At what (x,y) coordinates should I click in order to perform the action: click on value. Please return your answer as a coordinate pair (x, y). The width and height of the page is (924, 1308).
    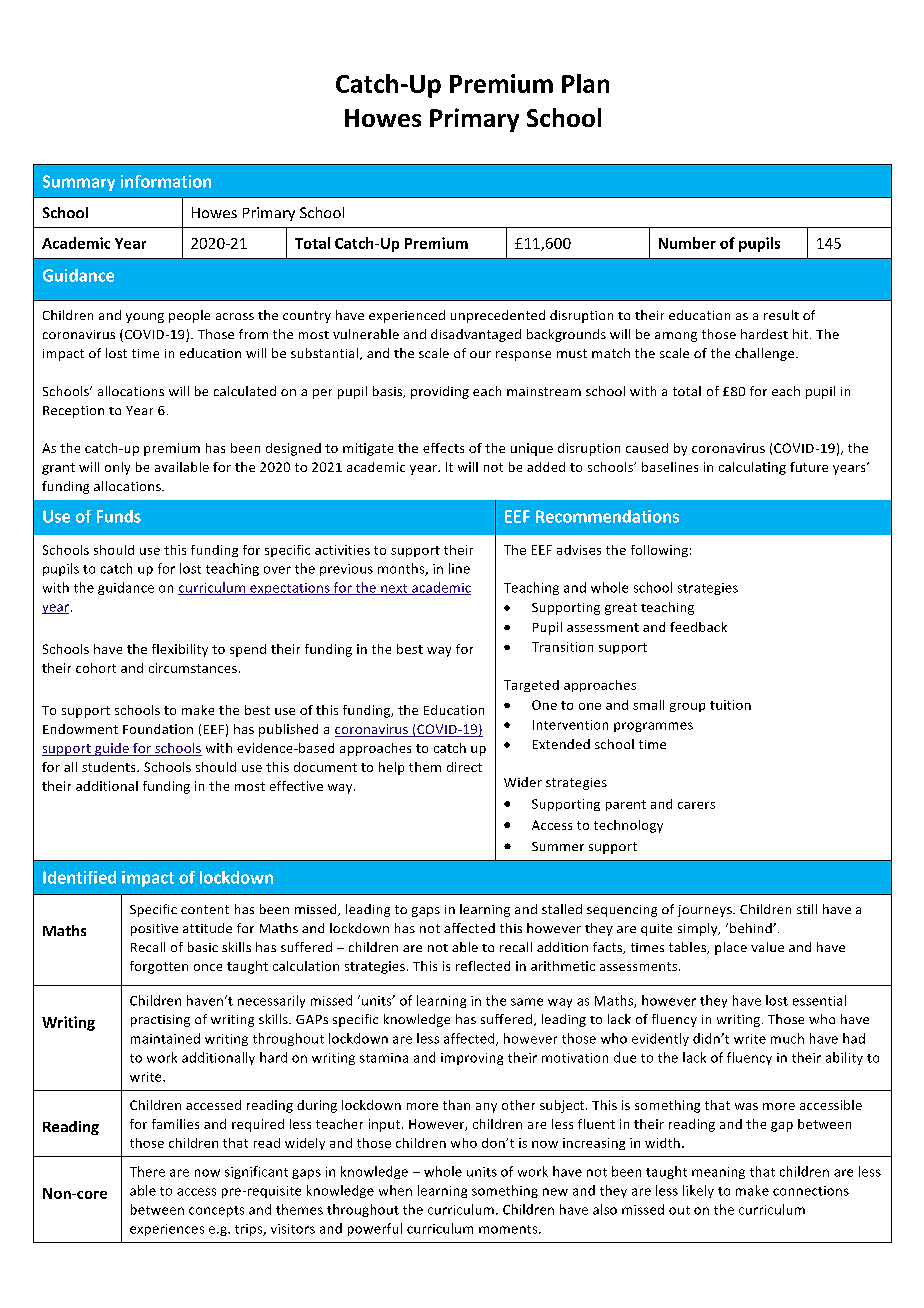
    Looking at the image, I should click on (767, 947).
